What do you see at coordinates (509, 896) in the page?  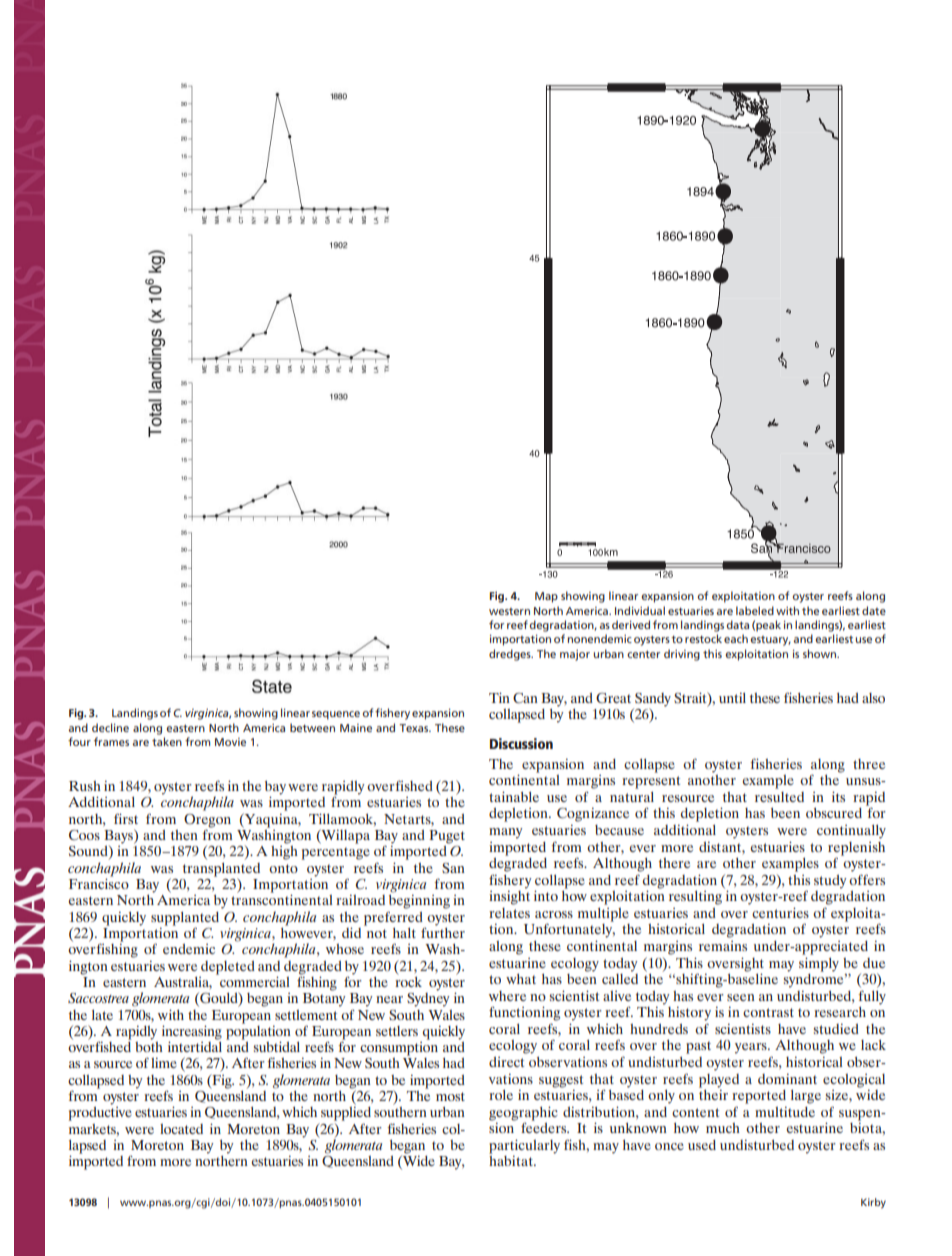 I see `insight` at bounding box center [509, 896].
